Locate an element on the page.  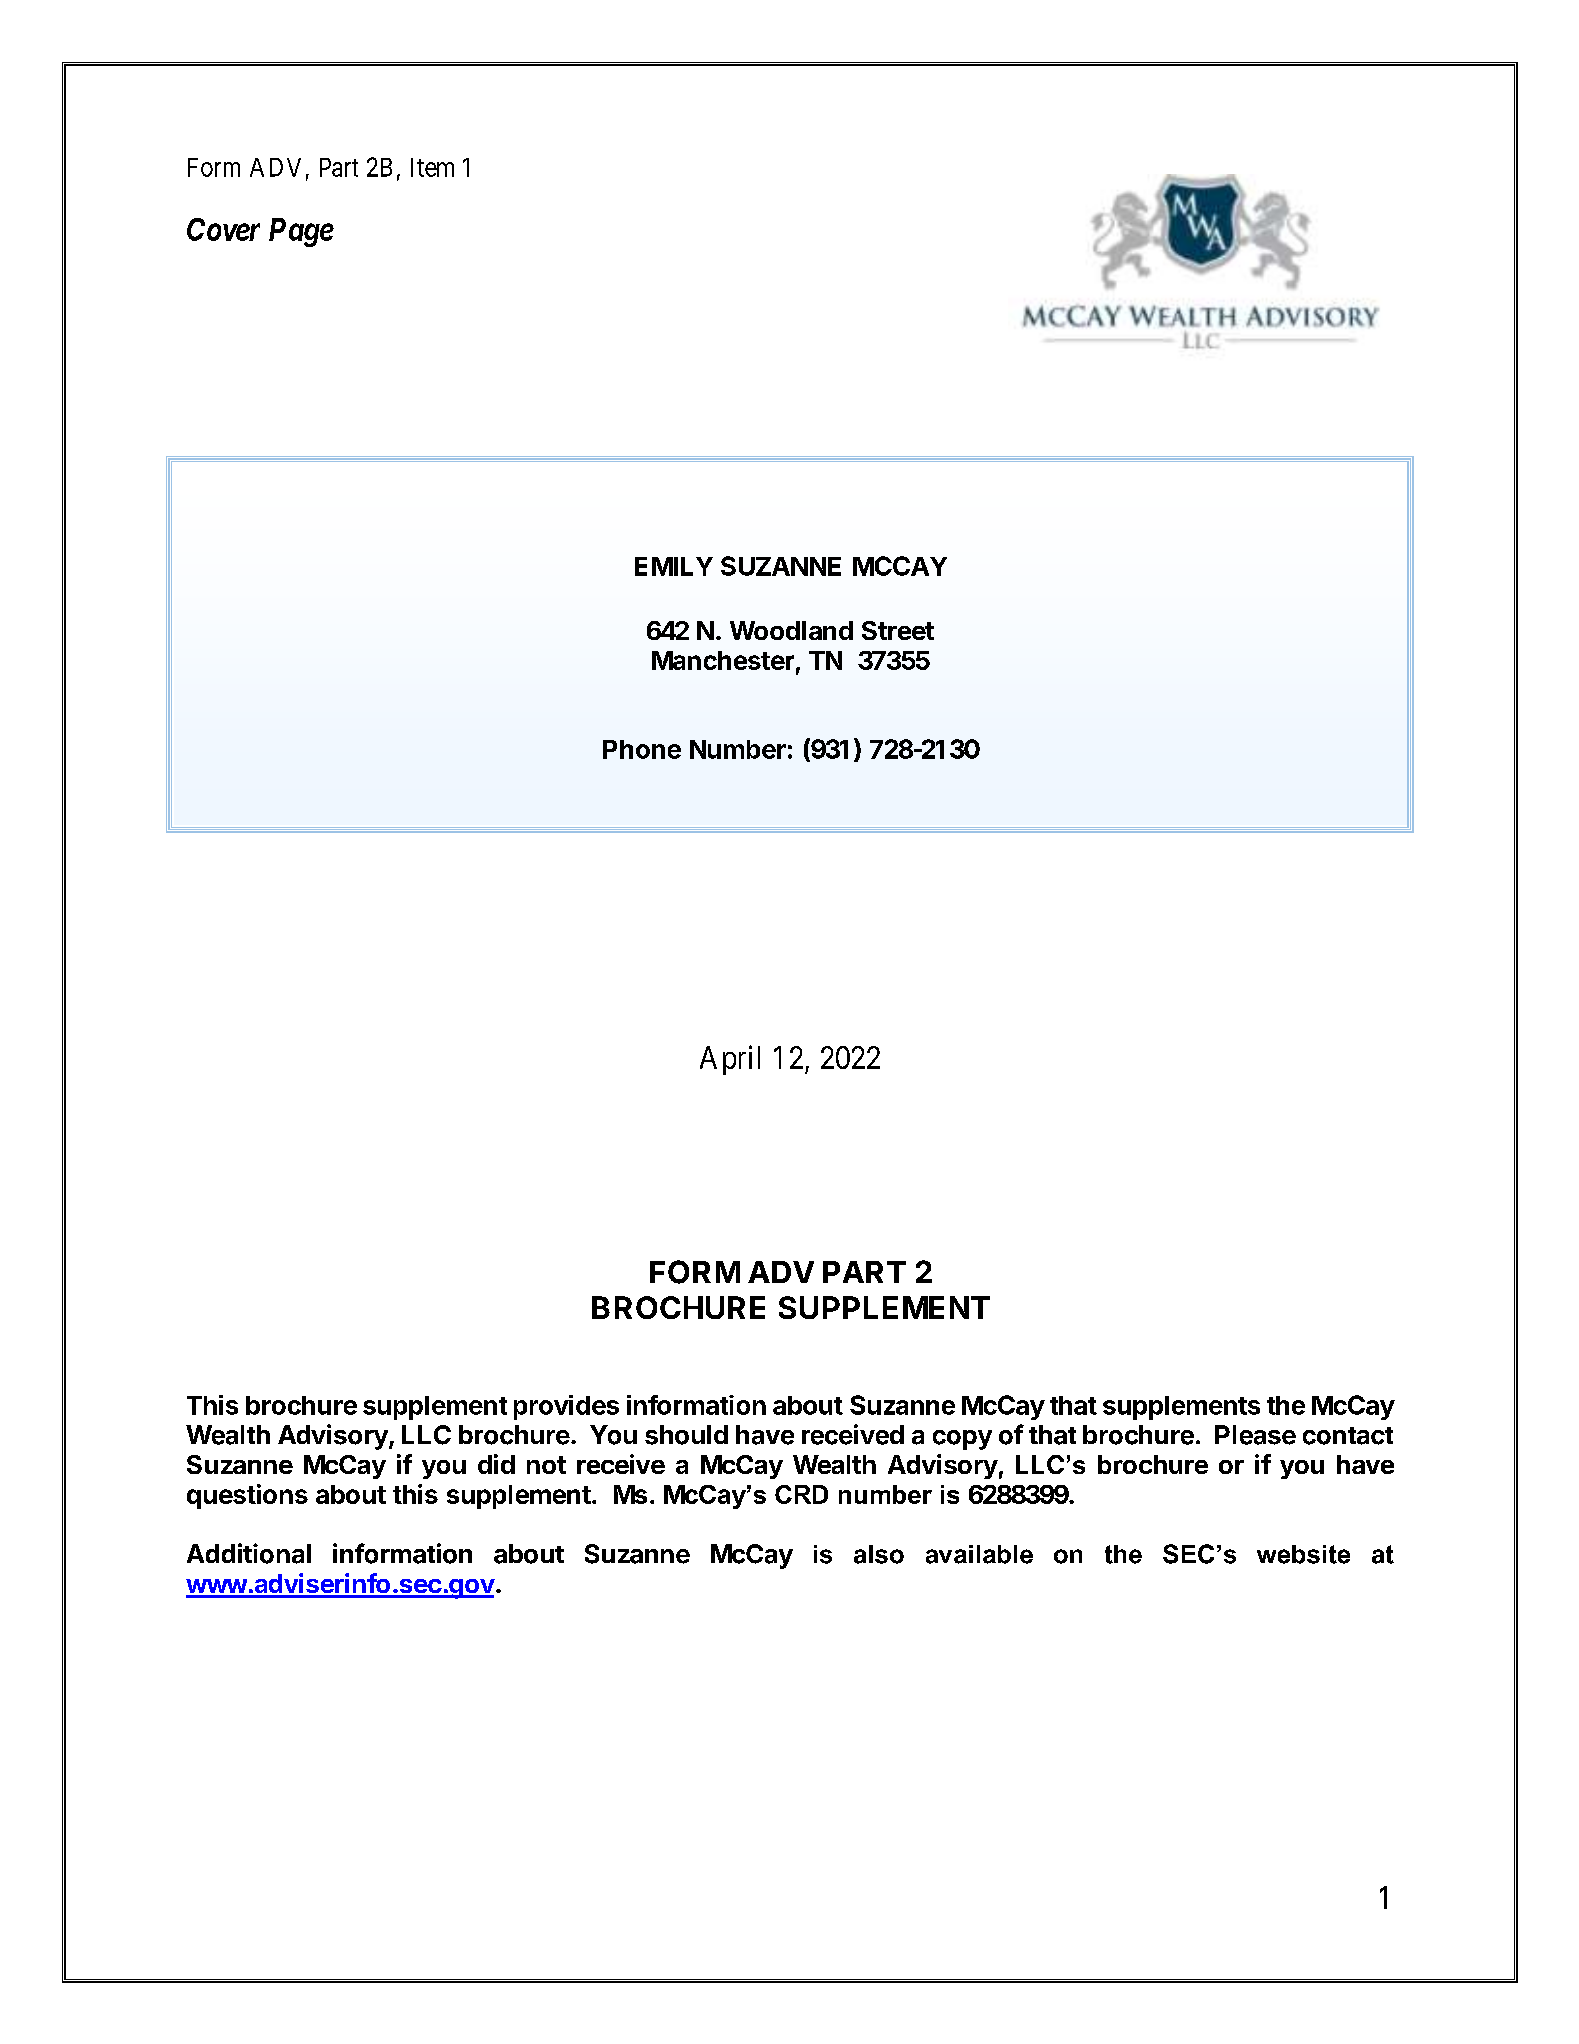
questions is located at coordinates (247, 1496).
